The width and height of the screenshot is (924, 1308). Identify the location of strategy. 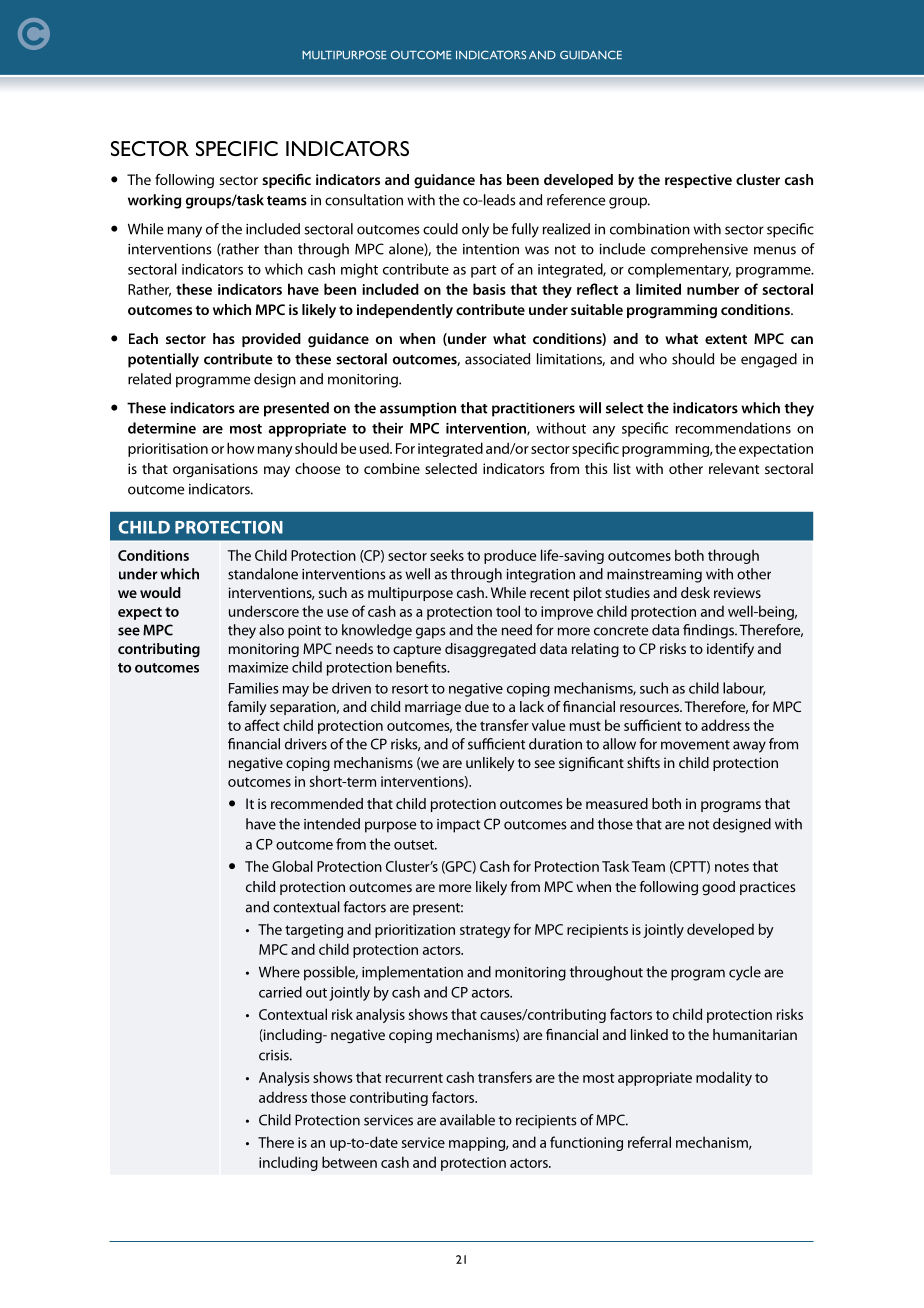
(485, 931).
